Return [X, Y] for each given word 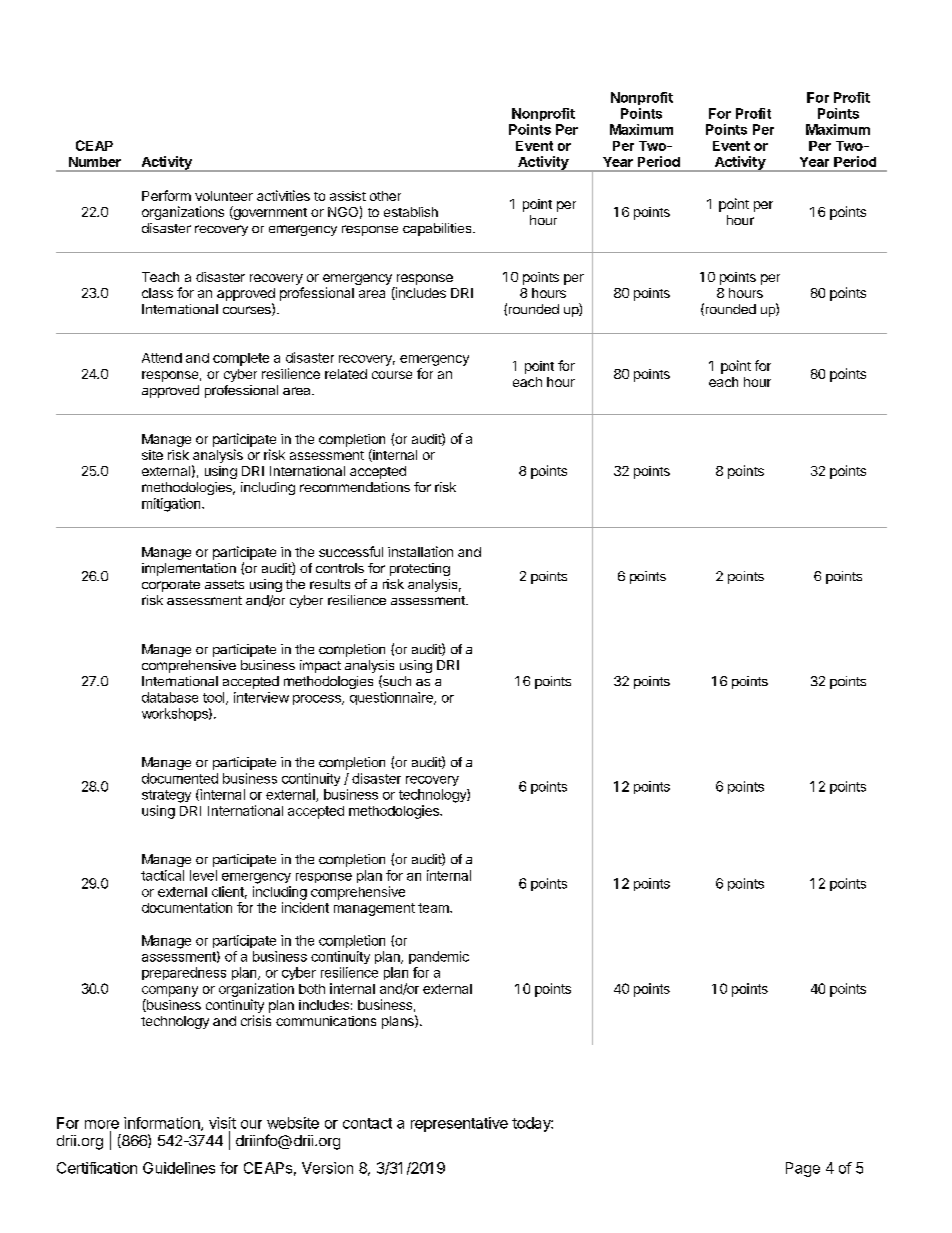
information [163, 1124]
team [434, 908]
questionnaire [392, 698]
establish [411, 212]
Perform [166, 195]
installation [420, 551]
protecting [420, 569]
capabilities [438, 229]
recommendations [355, 487]
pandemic [439, 957]
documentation [187, 907]
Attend [162, 358]
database [170, 697]
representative [459, 1124]
